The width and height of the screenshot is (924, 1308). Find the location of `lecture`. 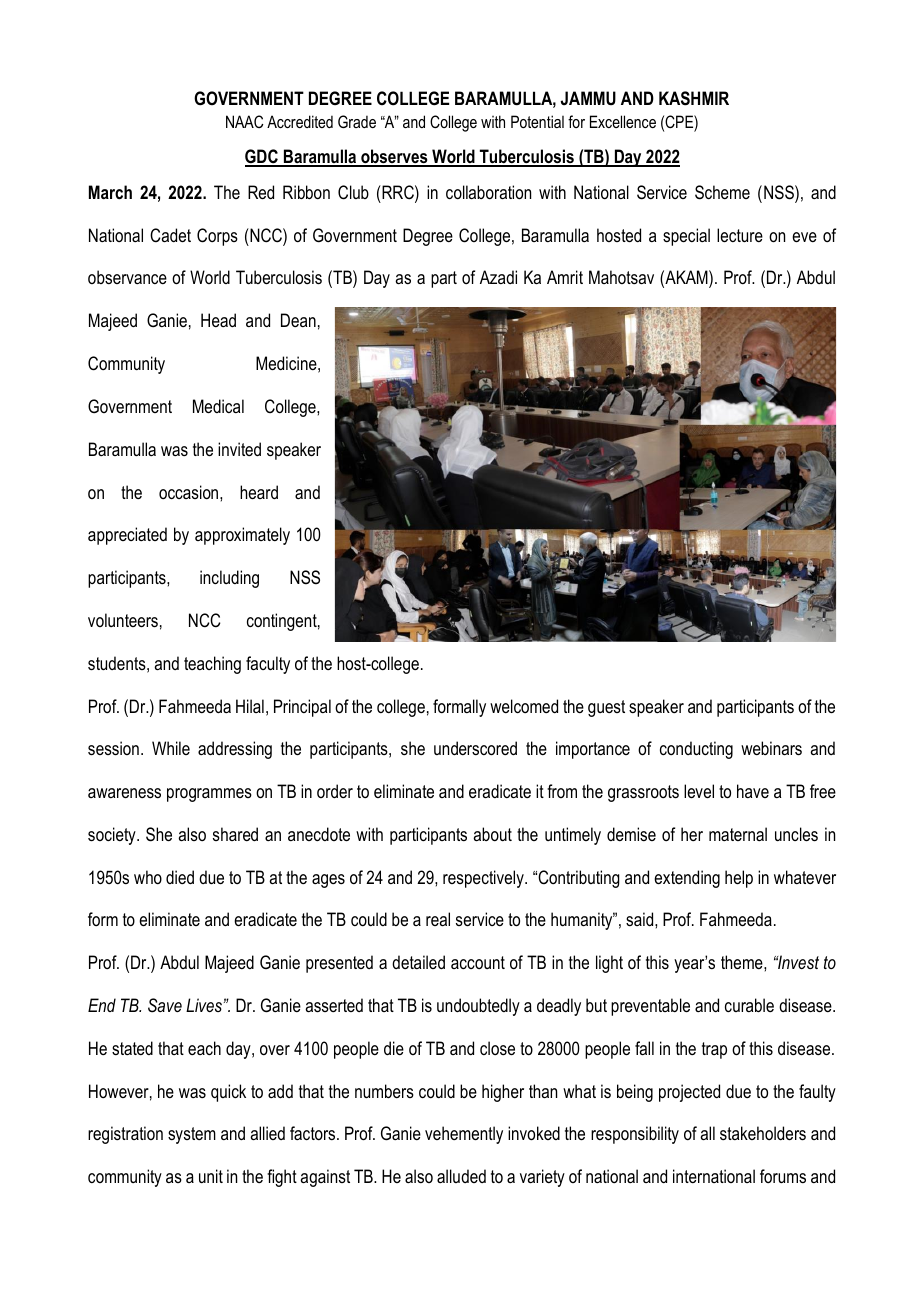

lecture is located at coordinates (740, 235).
